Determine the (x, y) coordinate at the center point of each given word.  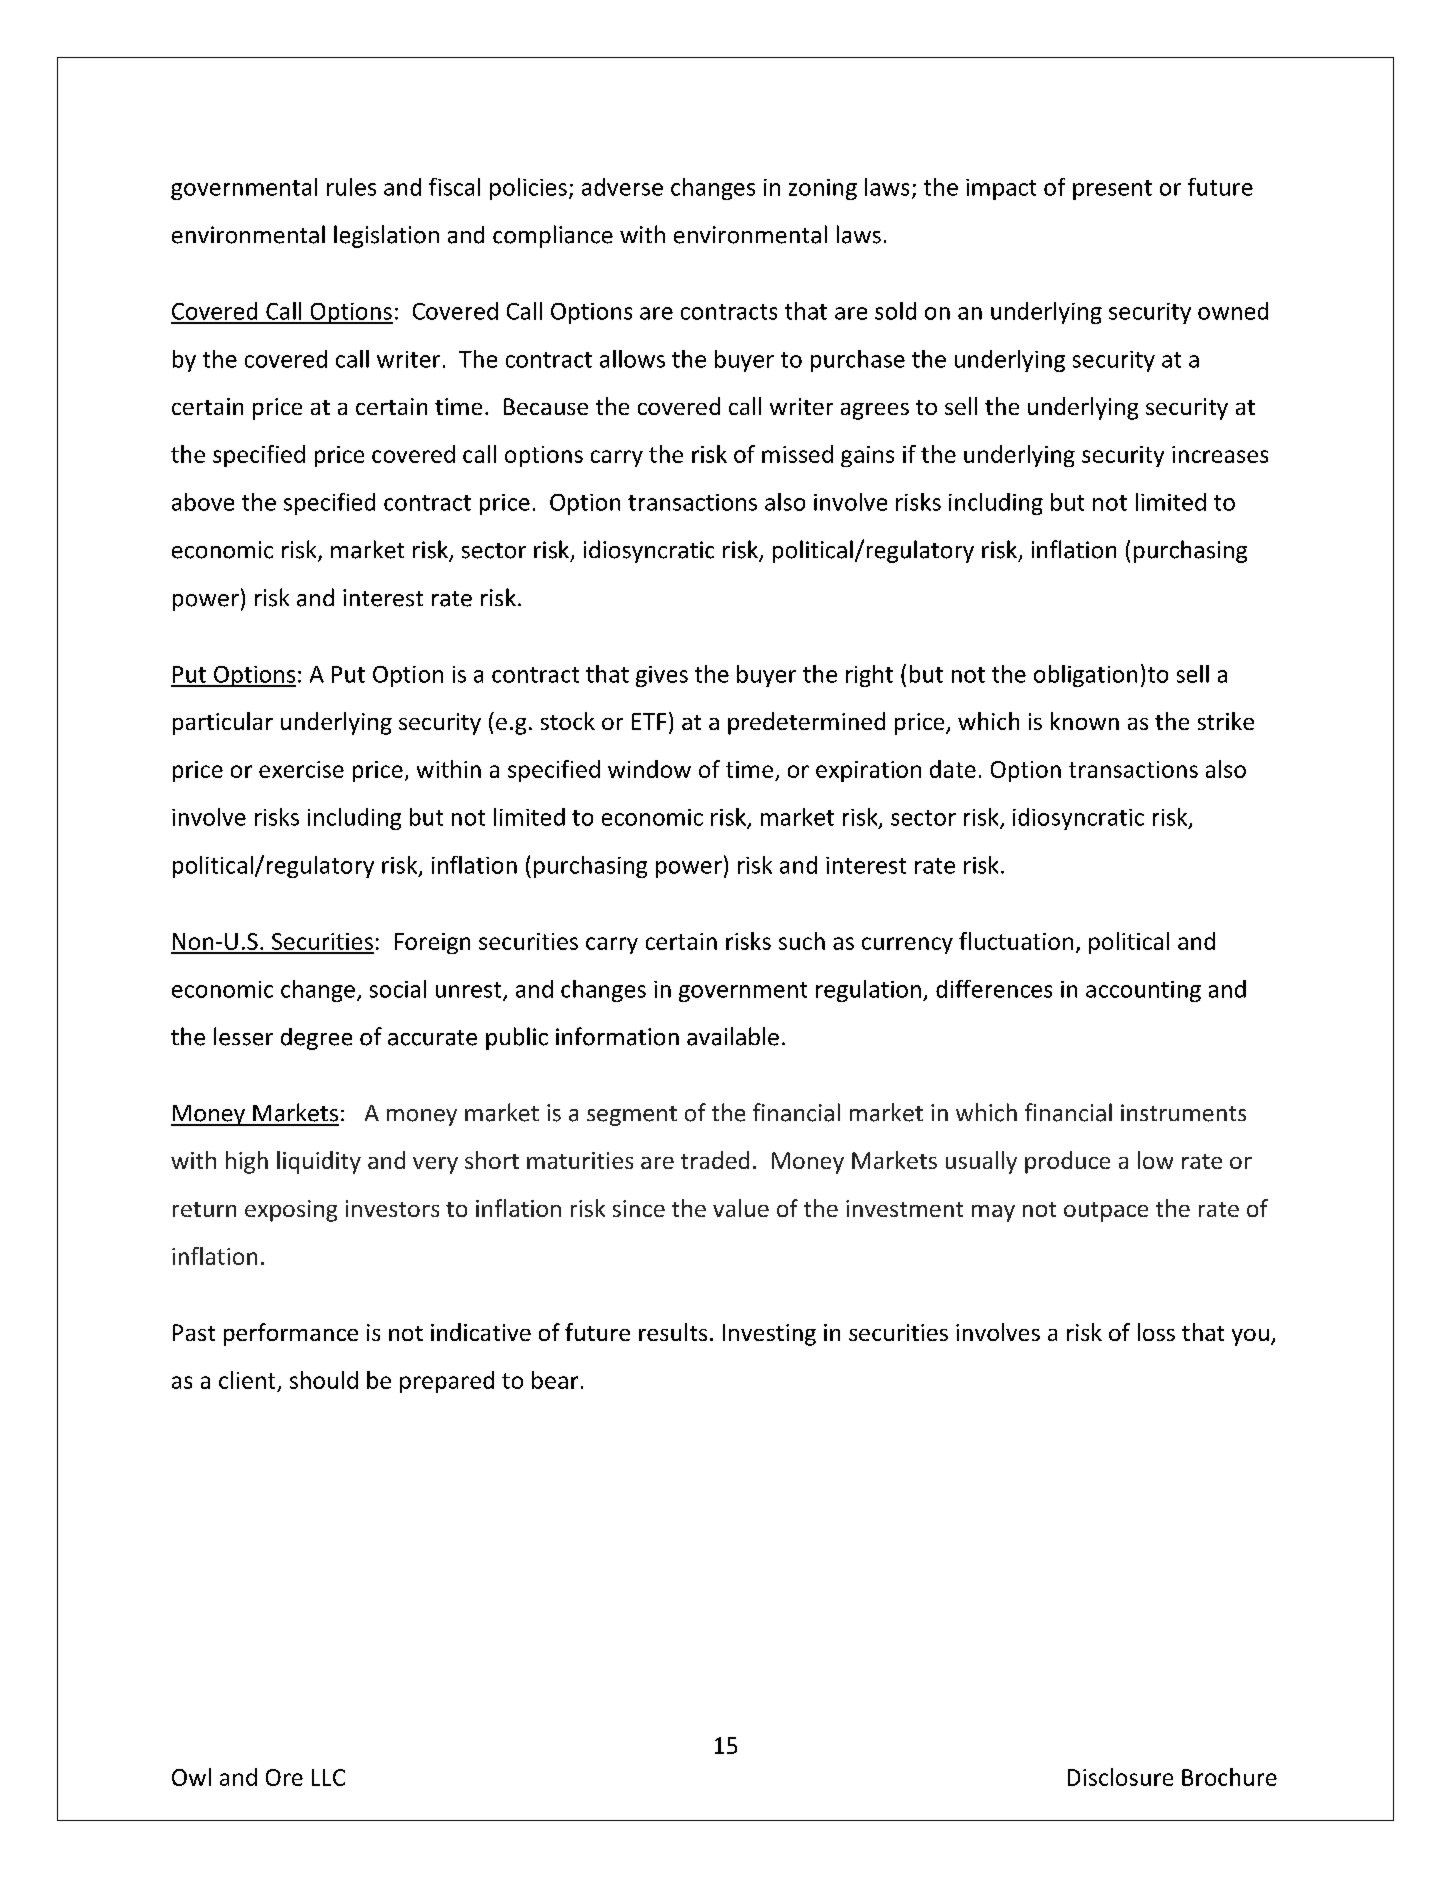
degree (316, 1039)
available (733, 1036)
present (1112, 190)
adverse (622, 187)
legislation (386, 236)
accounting (1143, 991)
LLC (328, 1777)
